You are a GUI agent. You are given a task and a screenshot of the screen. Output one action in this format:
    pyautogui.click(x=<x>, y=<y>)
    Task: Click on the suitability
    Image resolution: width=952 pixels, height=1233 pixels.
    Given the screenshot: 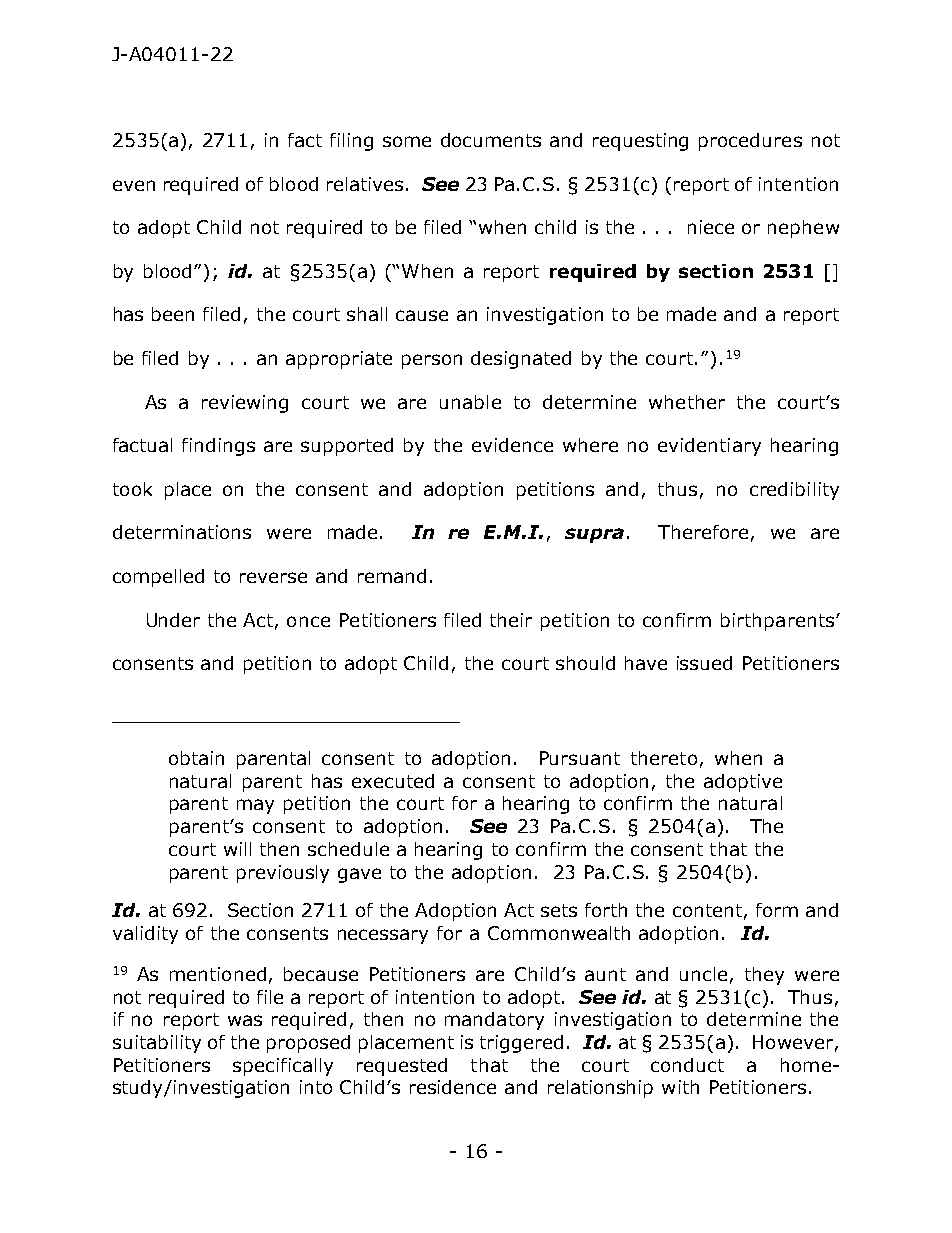 What is the action you would take?
    pyautogui.click(x=157, y=1044)
